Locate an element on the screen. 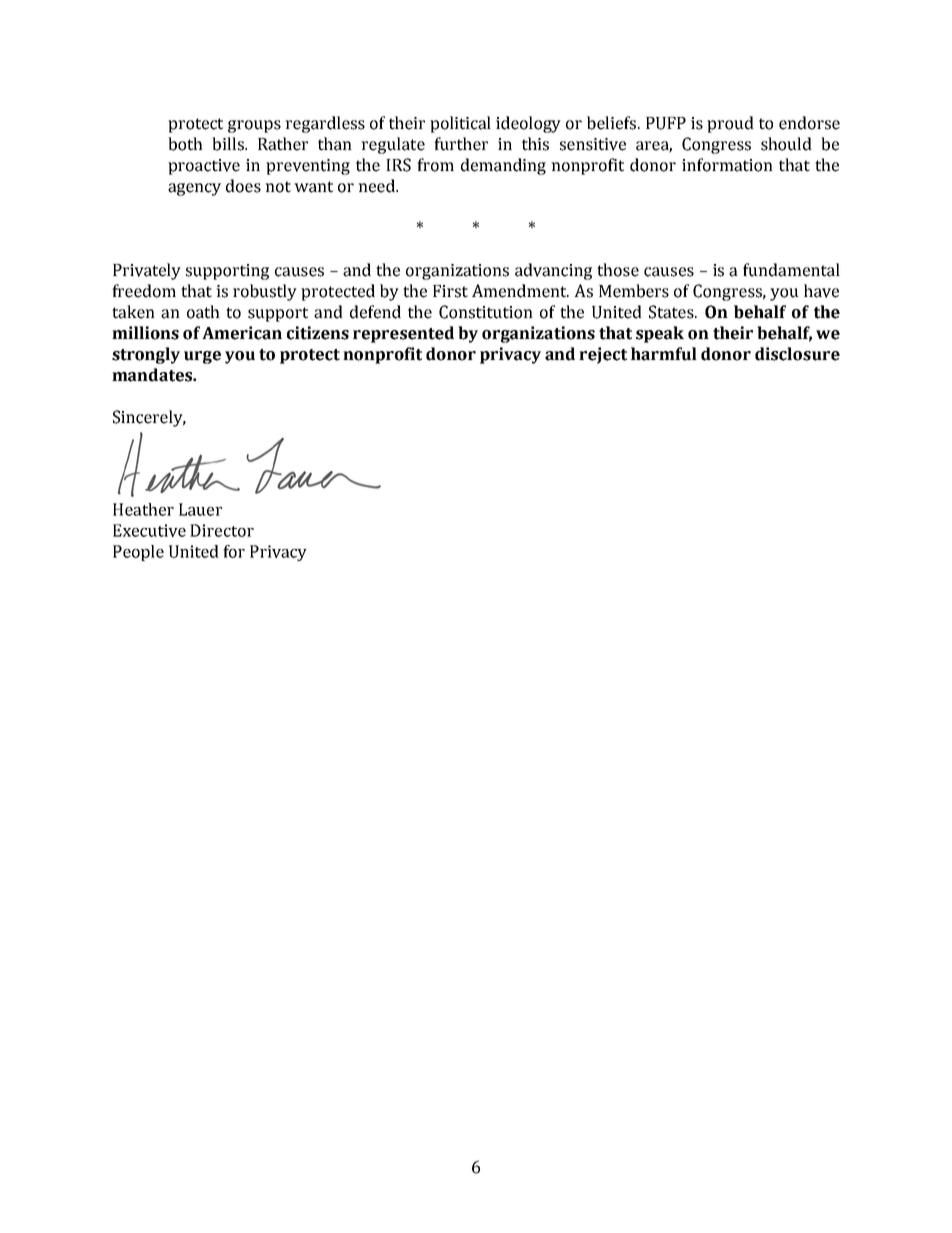 The image size is (952, 1233). proud is located at coordinates (730, 124).
